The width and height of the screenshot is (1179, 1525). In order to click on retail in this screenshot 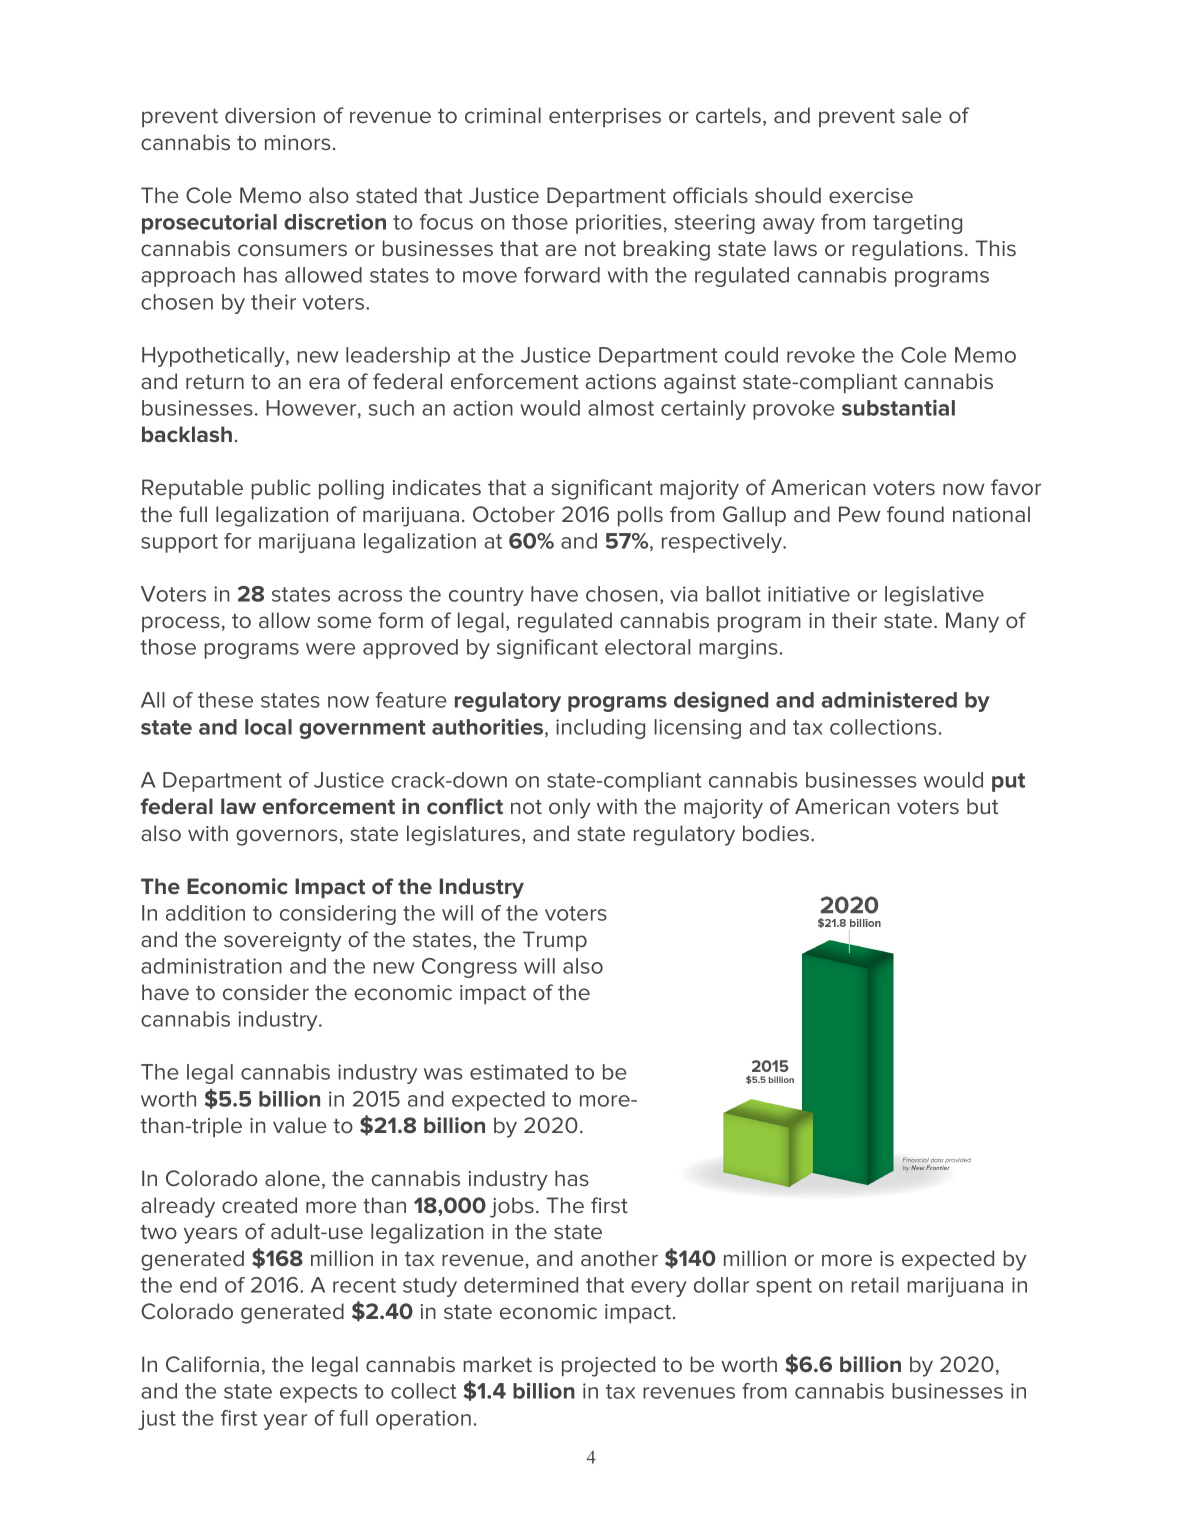, I will do `click(875, 1285)`.
